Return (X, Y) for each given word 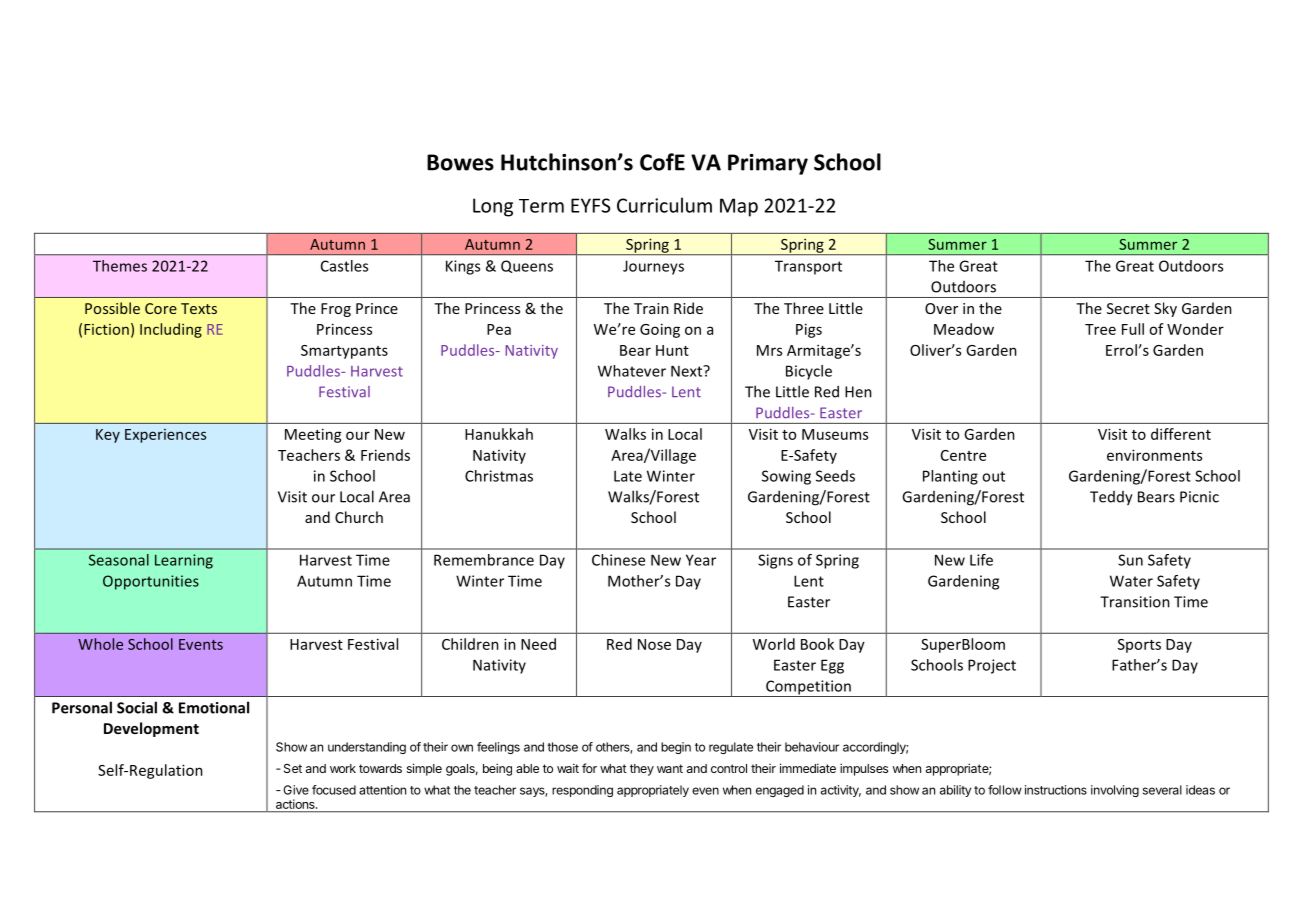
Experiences (165, 436)
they (642, 770)
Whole (100, 644)
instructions (1056, 790)
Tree (1100, 329)
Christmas (499, 476)
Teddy (1111, 498)
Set (293, 768)
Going (660, 330)
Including (171, 330)
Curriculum (664, 205)
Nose (654, 644)
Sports (1139, 646)
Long (493, 207)
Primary (768, 164)
